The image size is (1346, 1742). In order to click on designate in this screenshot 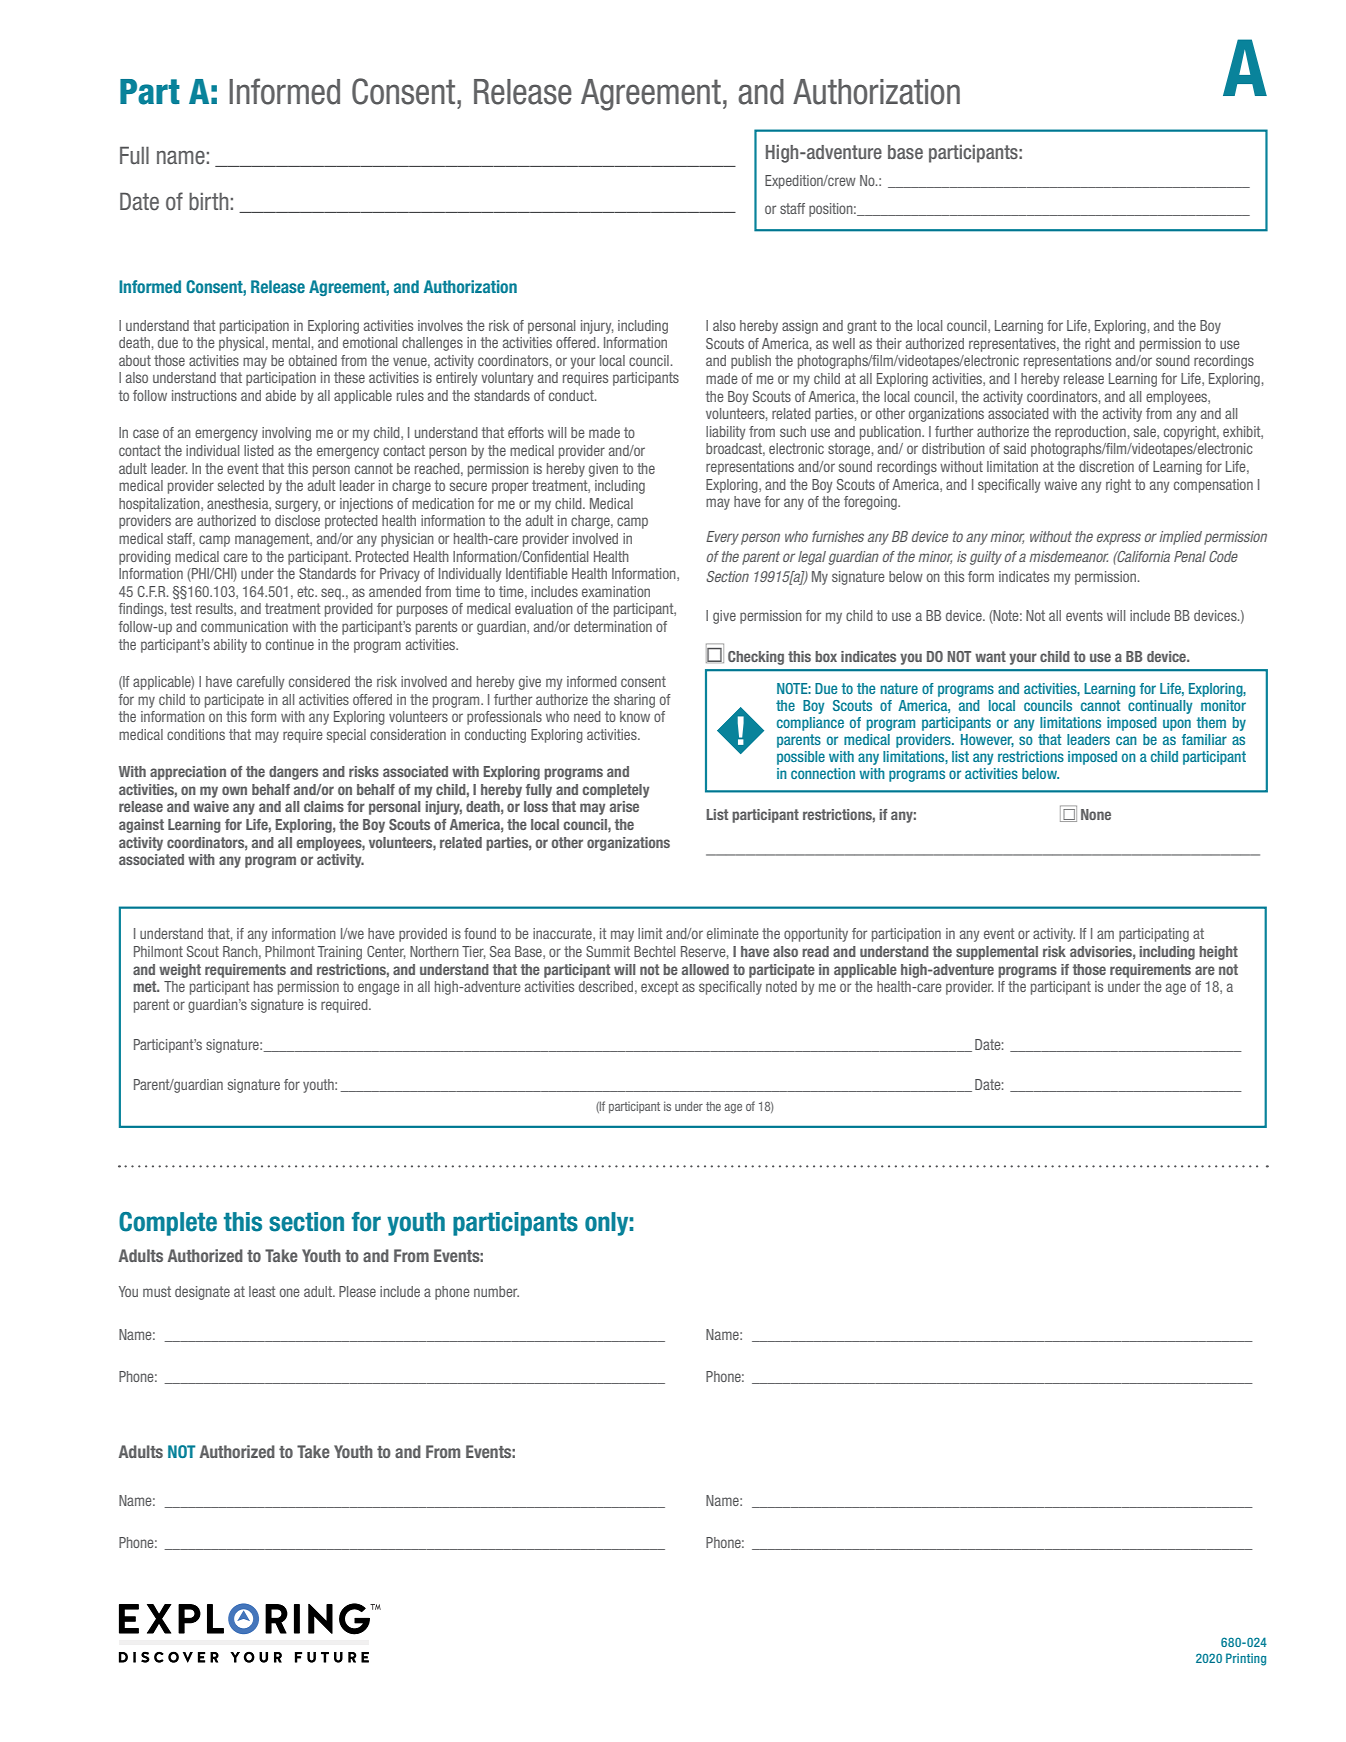, I will do `click(202, 1293)`.
